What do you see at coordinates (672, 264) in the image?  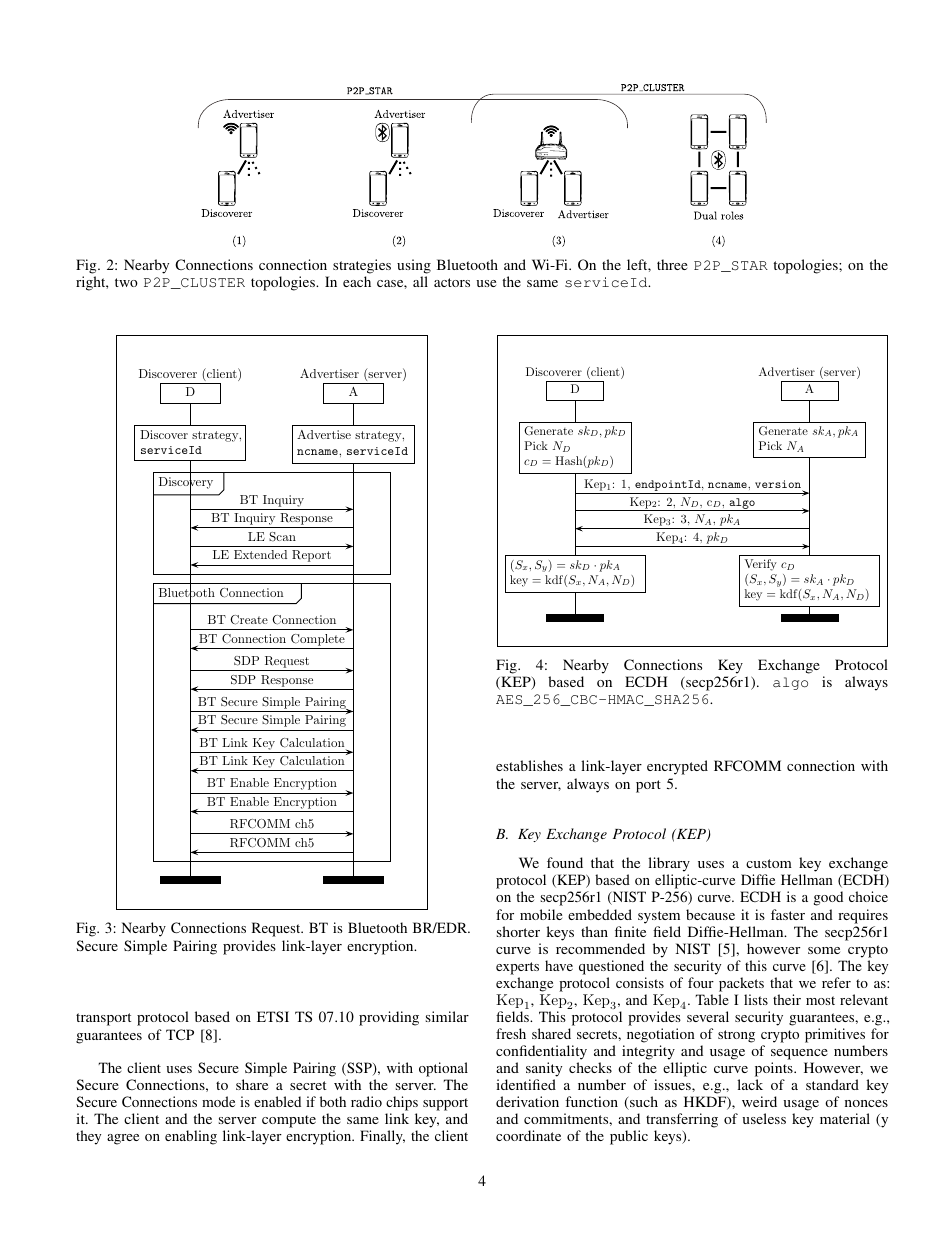 I see `three` at bounding box center [672, 264].
